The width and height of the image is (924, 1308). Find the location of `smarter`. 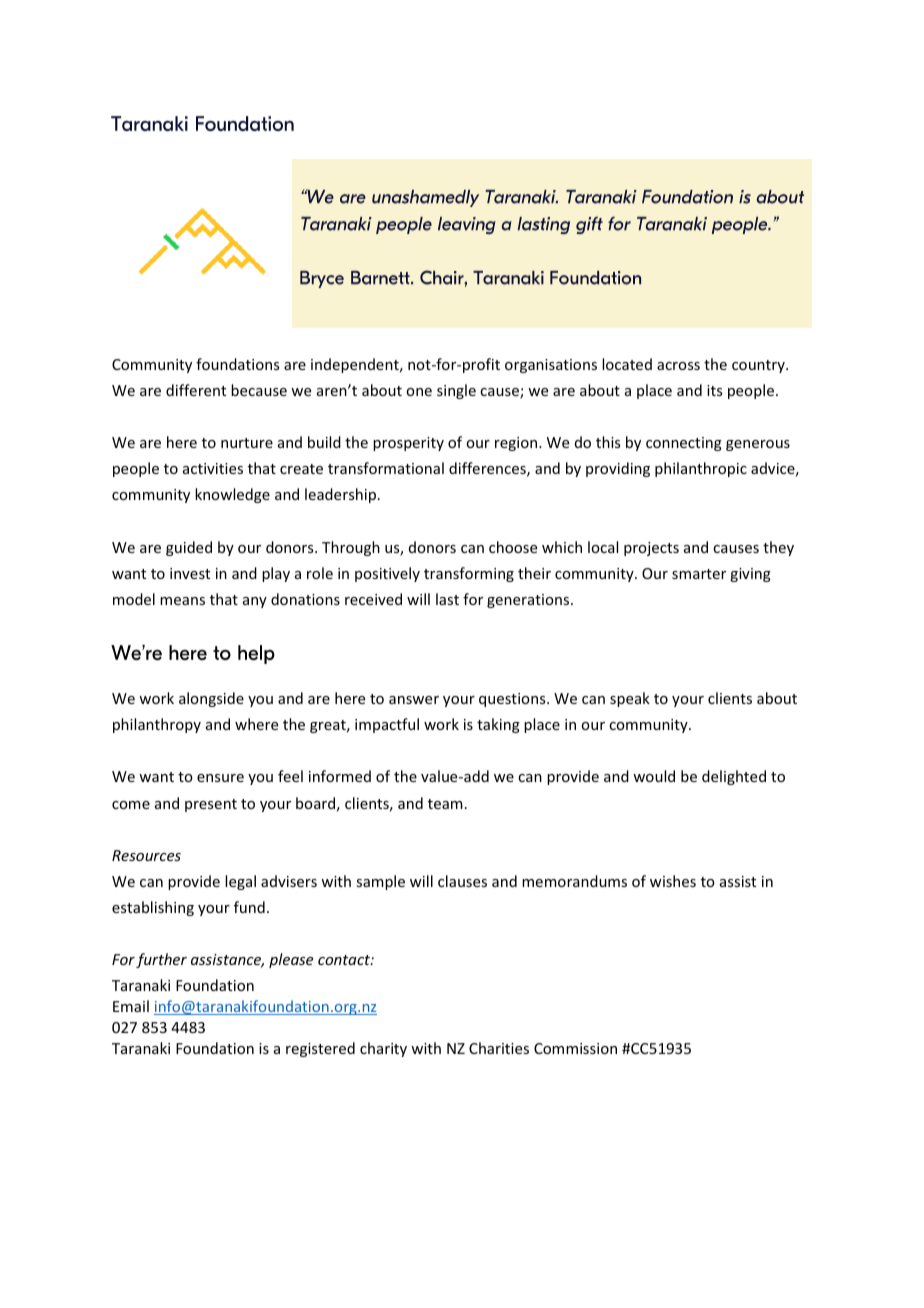

smarter is located at coordinates (699, 574).
